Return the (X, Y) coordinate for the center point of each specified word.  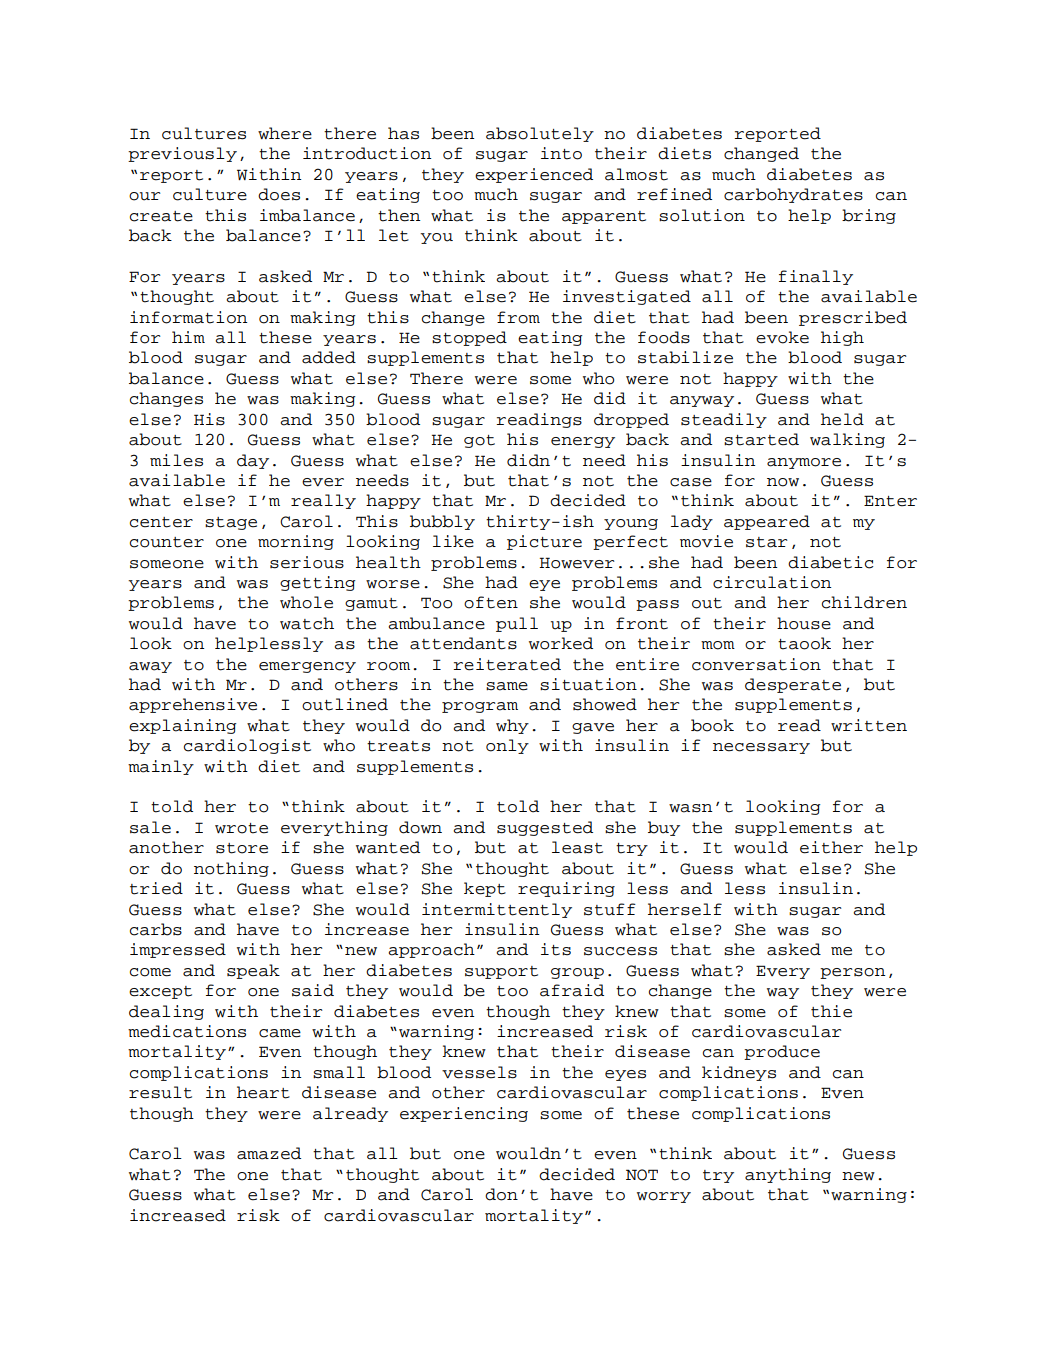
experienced (534, 175)
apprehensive (193, 705)
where (285, 133)
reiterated (507, 664)
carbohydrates (793, 195)
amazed (269, 1153)
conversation (756, 664)
